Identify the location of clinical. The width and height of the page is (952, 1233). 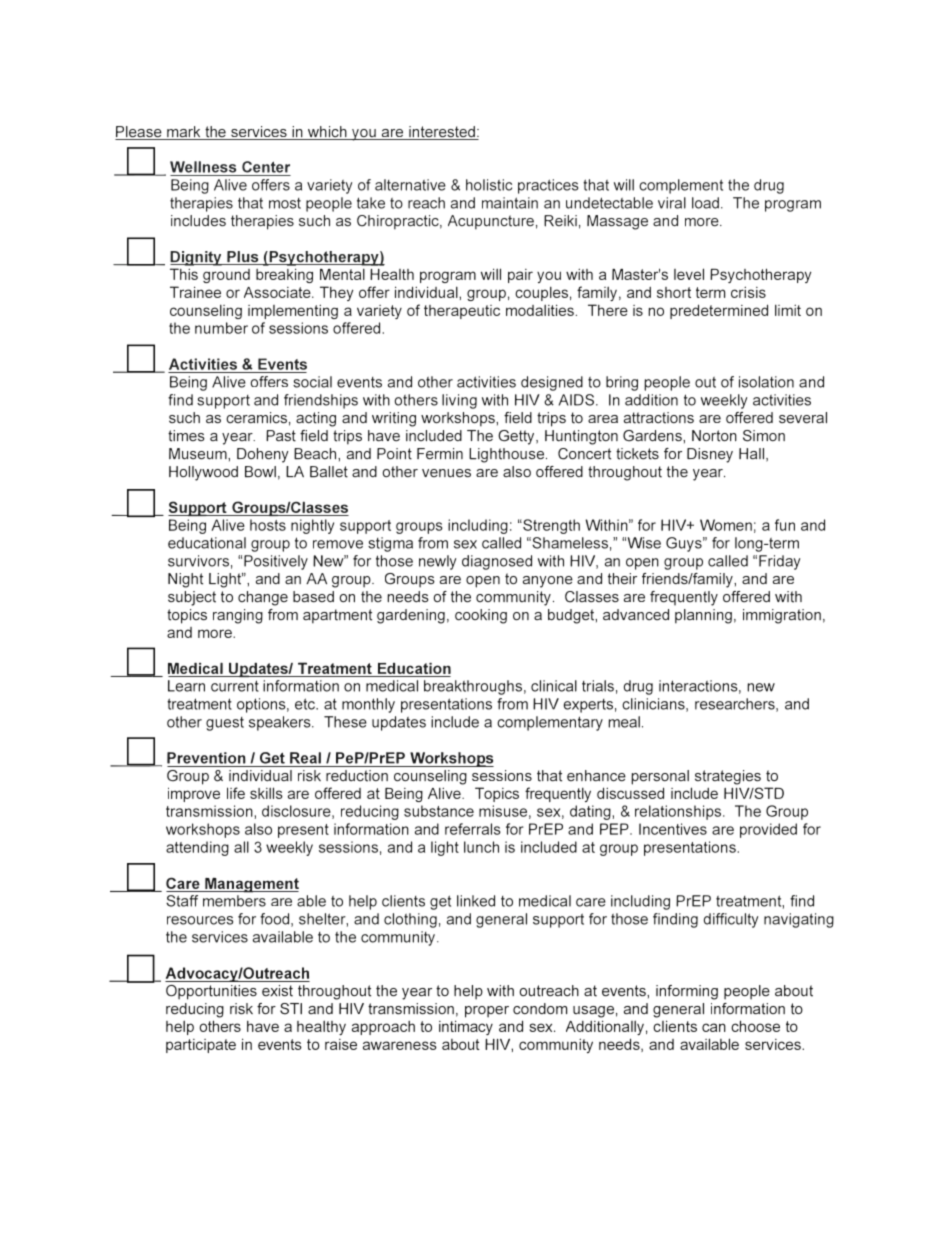
(554, 686).
